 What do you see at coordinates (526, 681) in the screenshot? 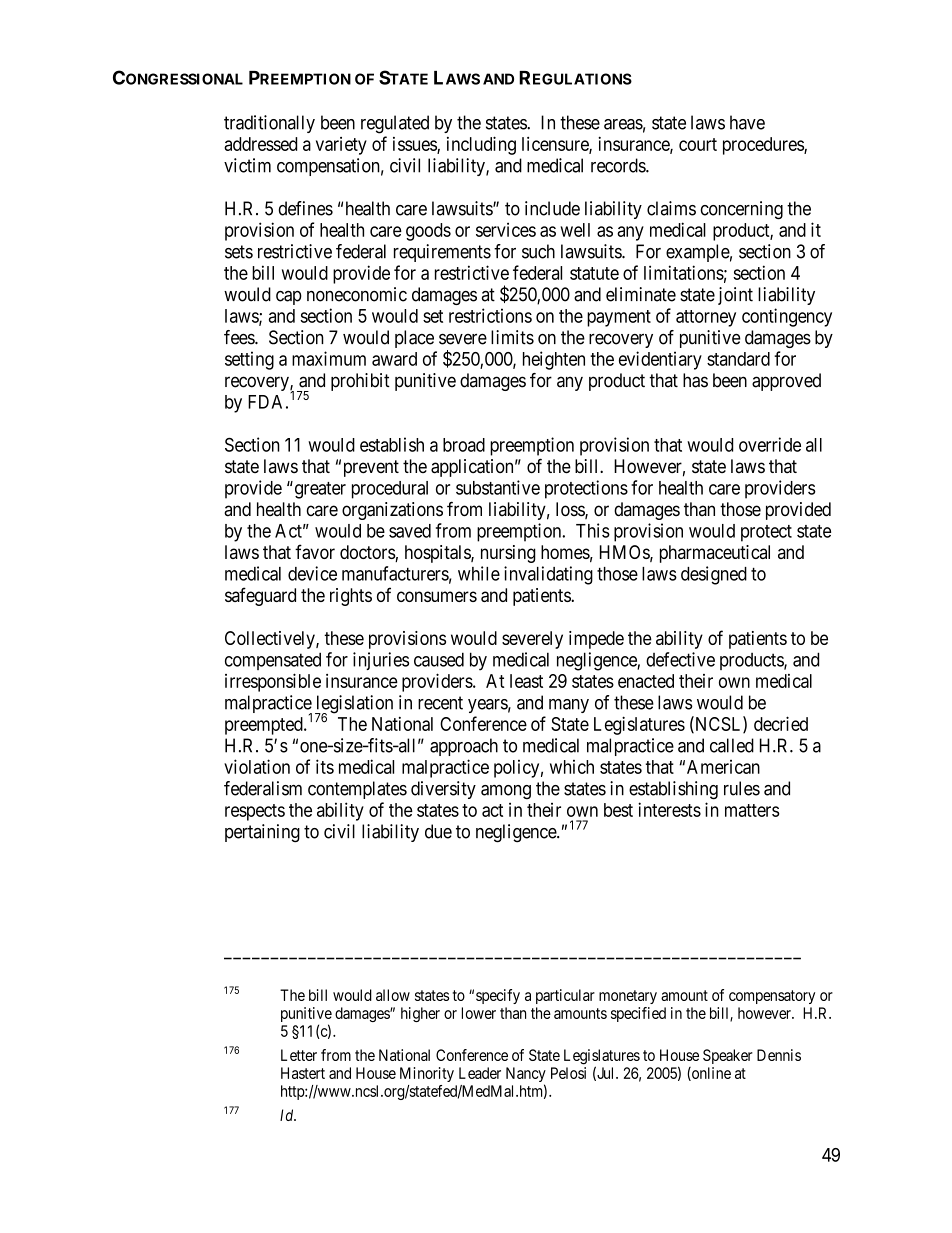
I see `least` at bounding box center [526, 681].
